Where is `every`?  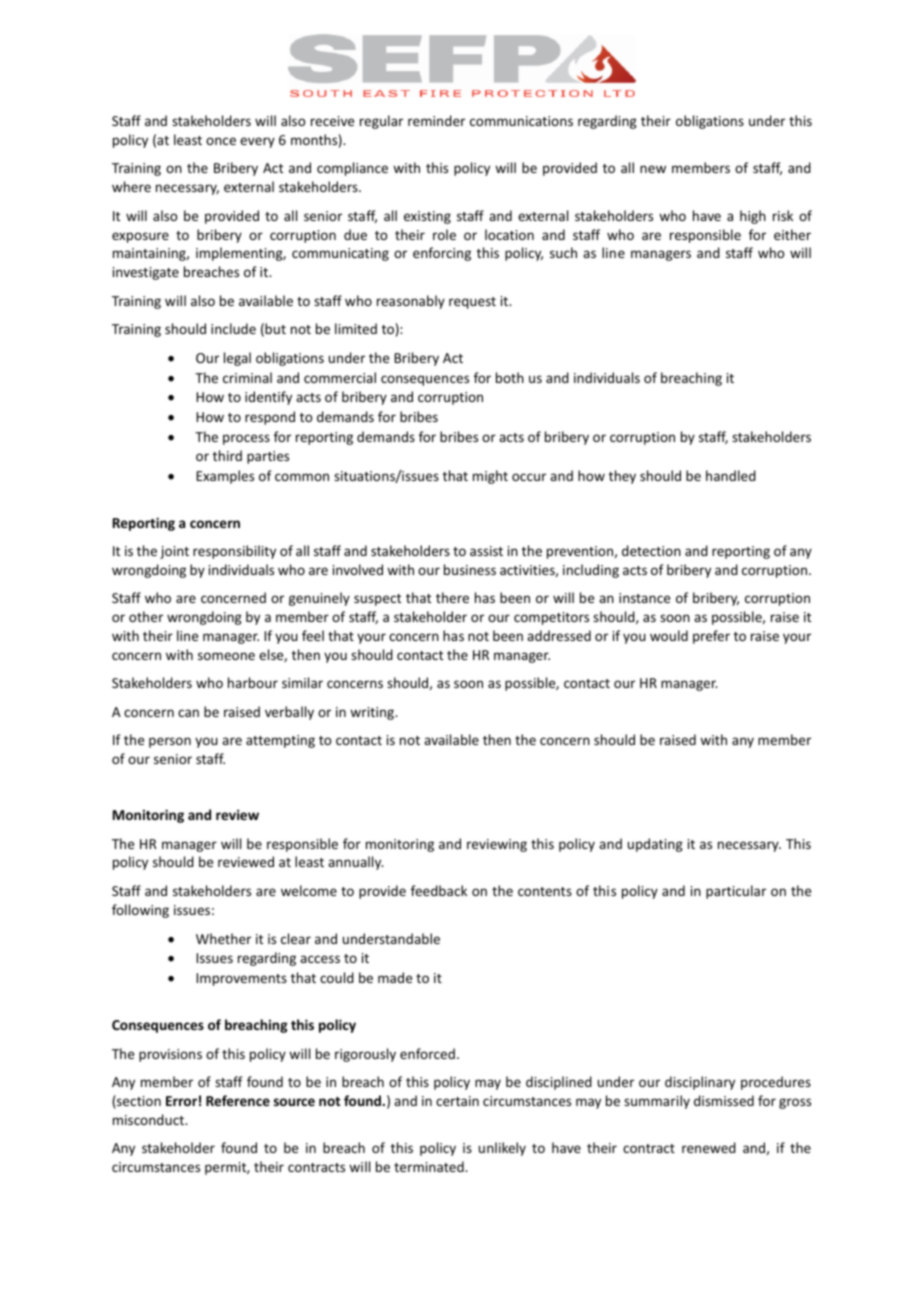 every is located at coordinates (257, 142).
